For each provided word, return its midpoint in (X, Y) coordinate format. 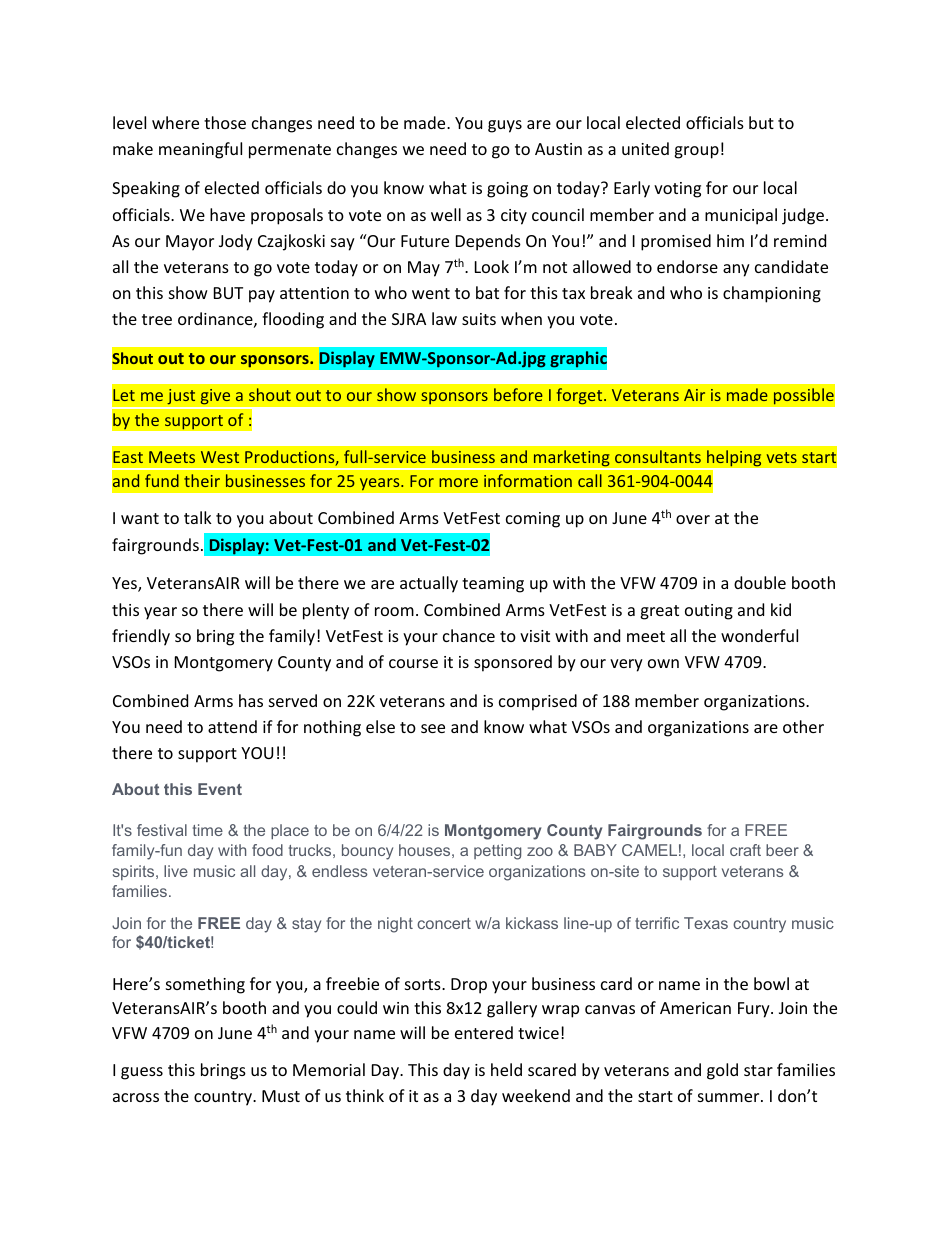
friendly (141, 637)
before (518, 394)
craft (745, 850)
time (208, 830)
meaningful (200, 150)
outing (709, 612)
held (506, 1069)
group (696, 152)
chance (469, 635)
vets (782, 457)
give (215, 396)
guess (142, 1073)
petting (497, 852)
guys (505, 126)
